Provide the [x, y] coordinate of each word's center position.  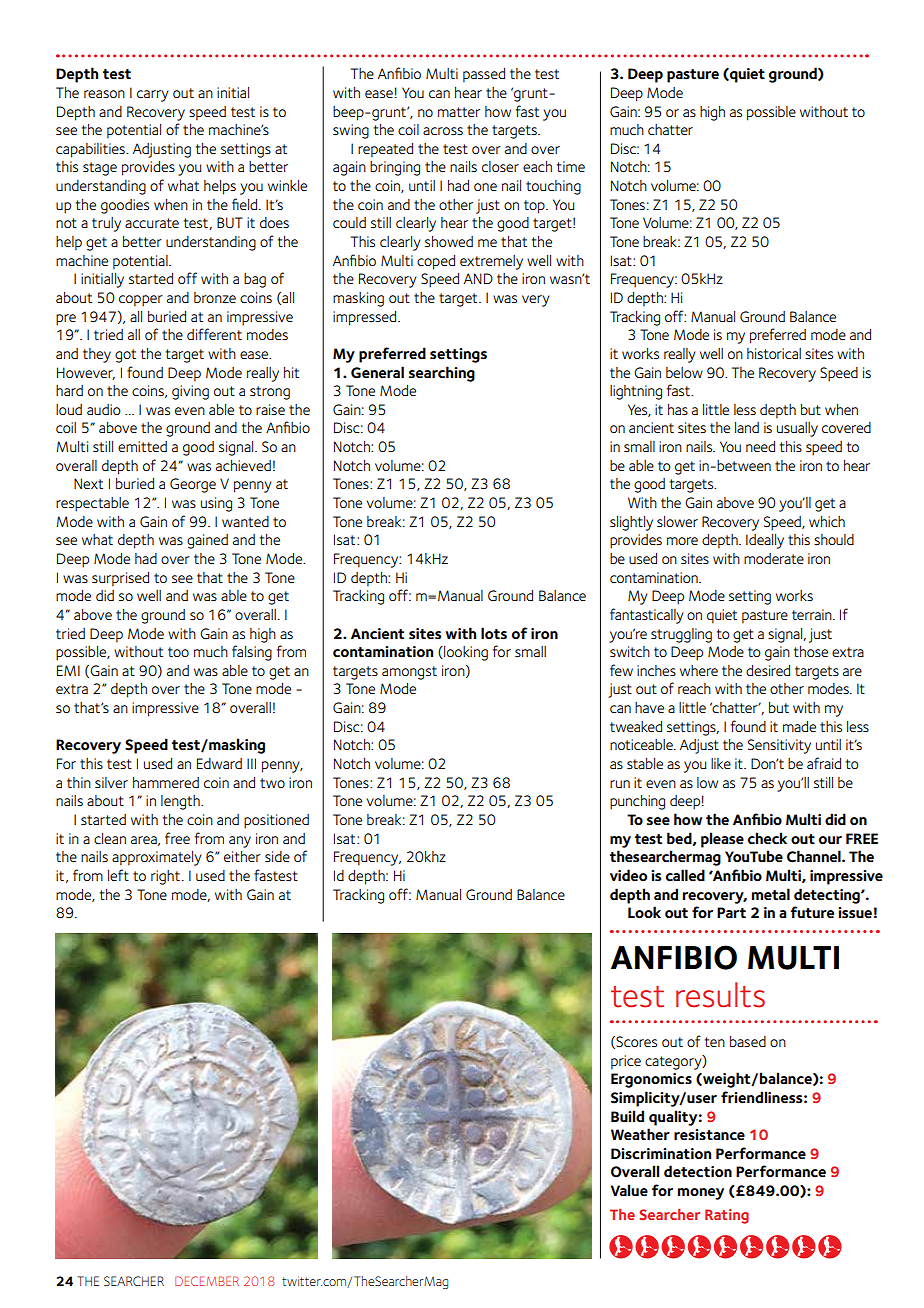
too [178, 652]
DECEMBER [207, 1281]
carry [153, 96]
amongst [409, 673]
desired [768, 670]
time [571, 166]
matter [459, 112]
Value [629, 1190]
